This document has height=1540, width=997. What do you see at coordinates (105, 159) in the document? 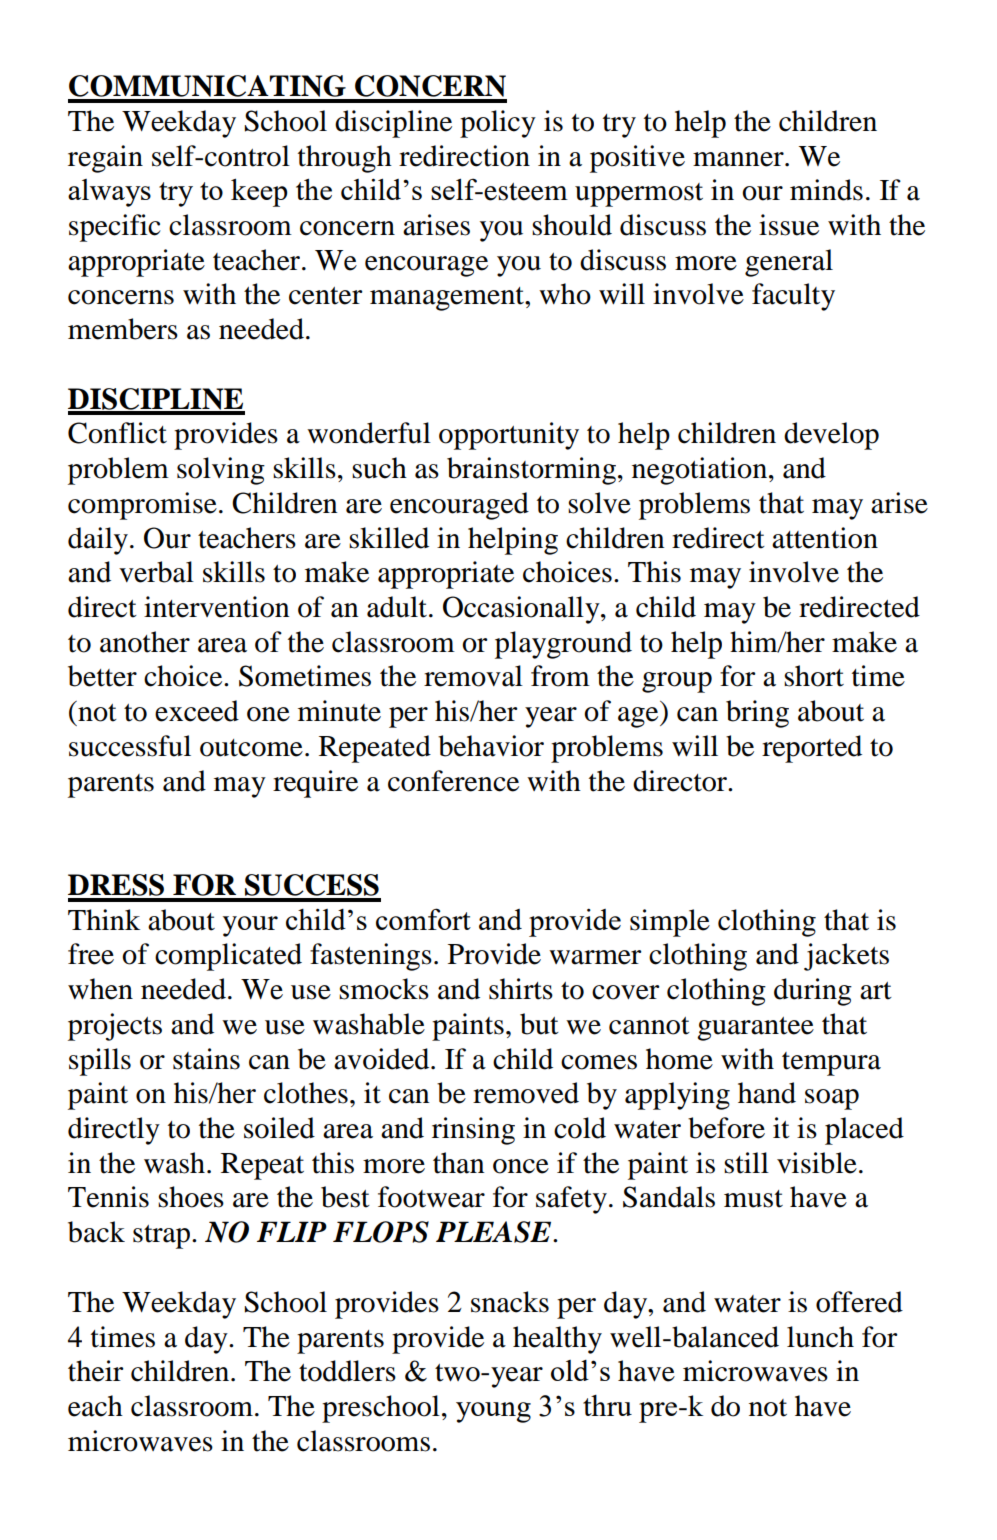
I see `regain` at bounding box center [105, 159].
